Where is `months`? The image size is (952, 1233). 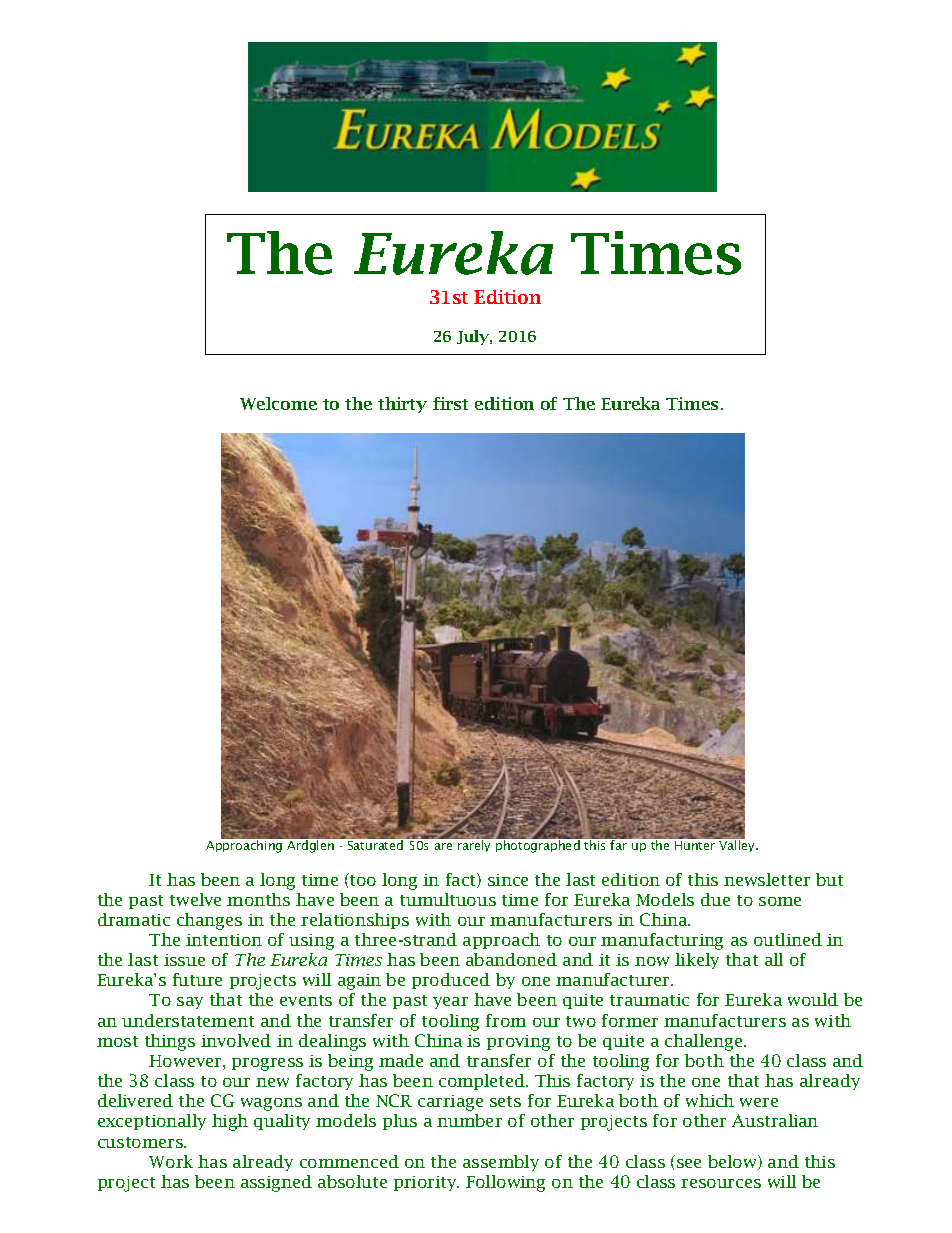 months is located at coordinates (258, 899).
